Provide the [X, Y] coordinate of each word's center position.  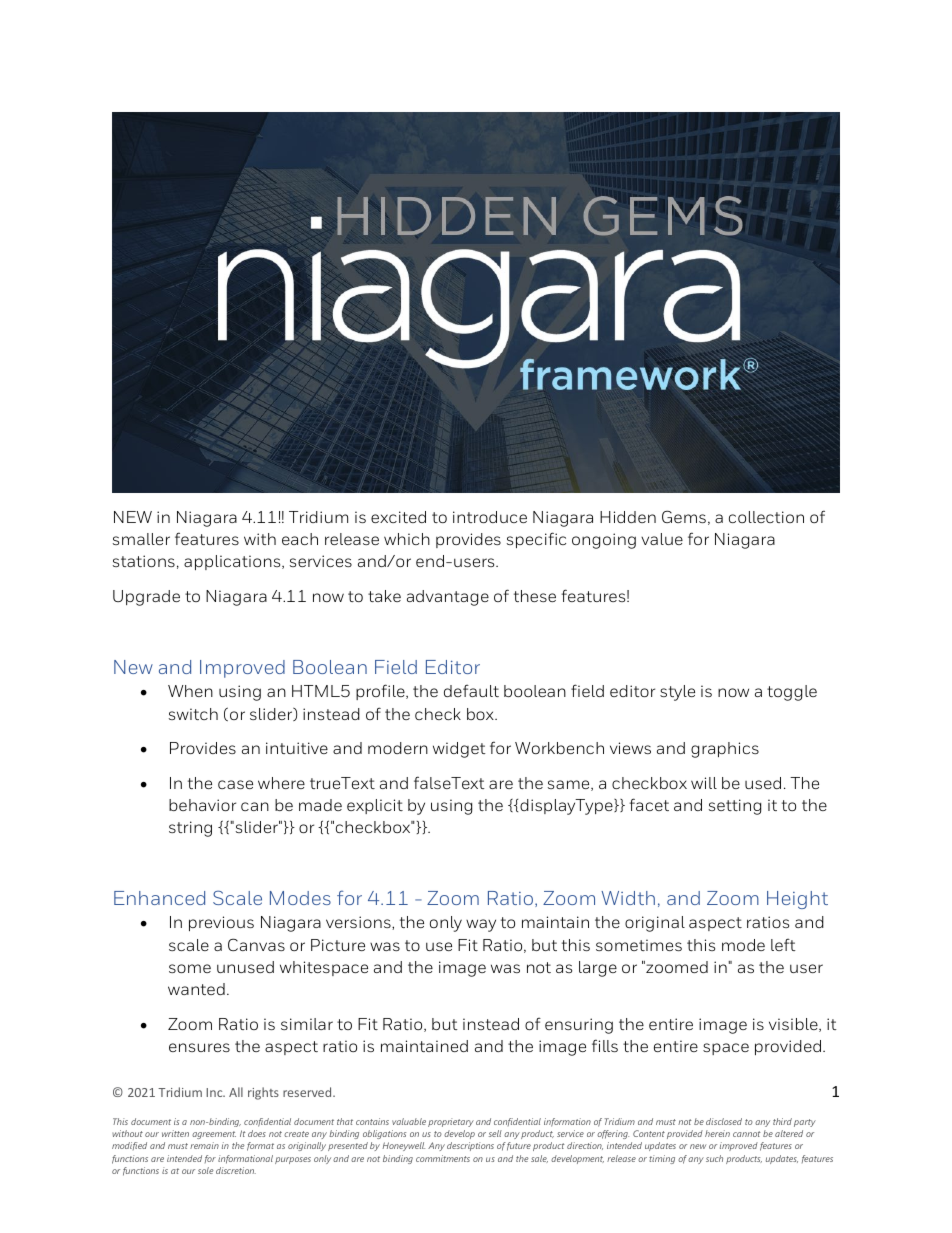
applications [233, 562]
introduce [490, 517]
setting [735, 807]
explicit [375, 806]
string [190, 829]
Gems [684, 516]
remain [204, 1145]
